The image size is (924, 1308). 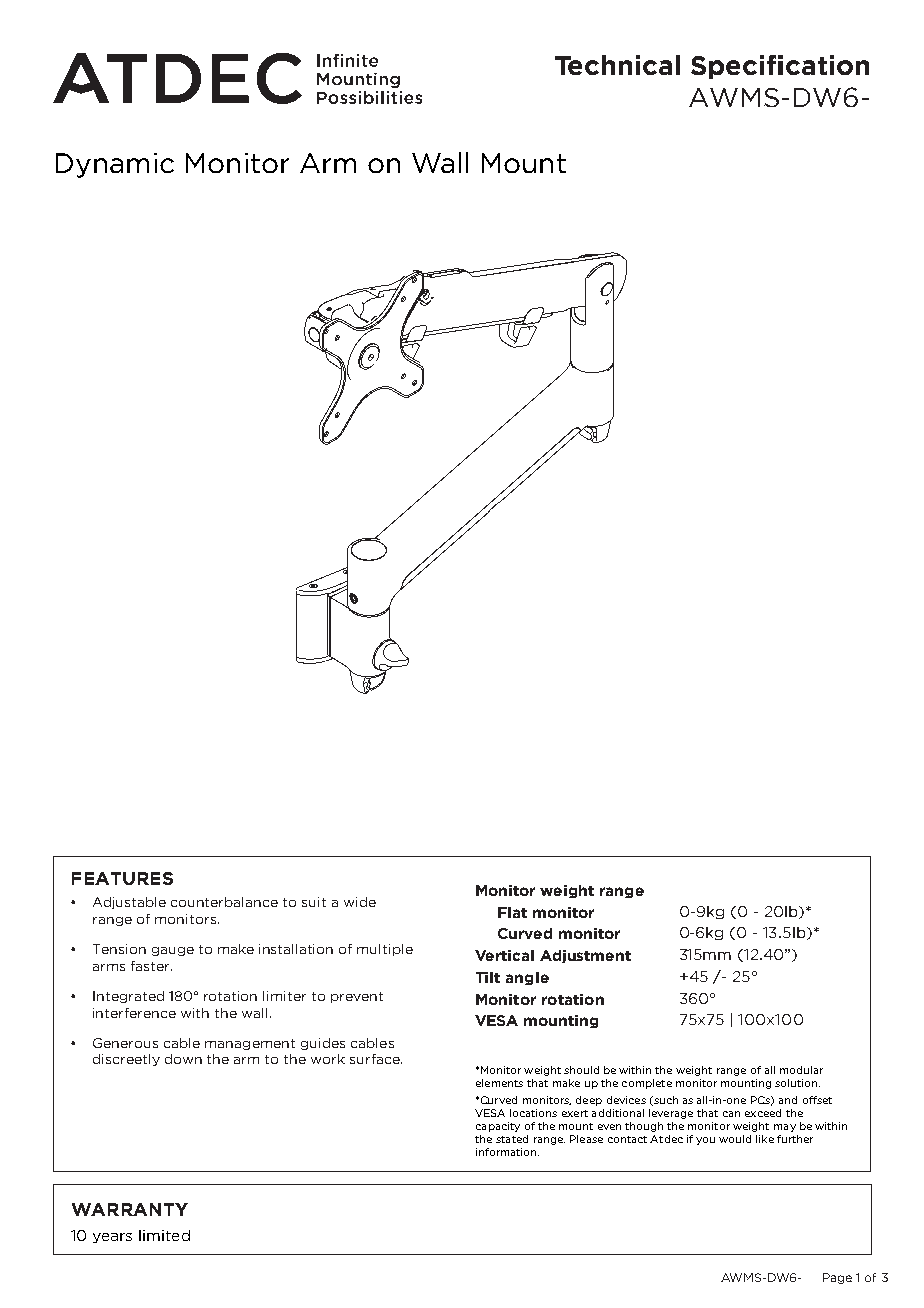 I want to click on Specification, so click(x=780, y=67).
